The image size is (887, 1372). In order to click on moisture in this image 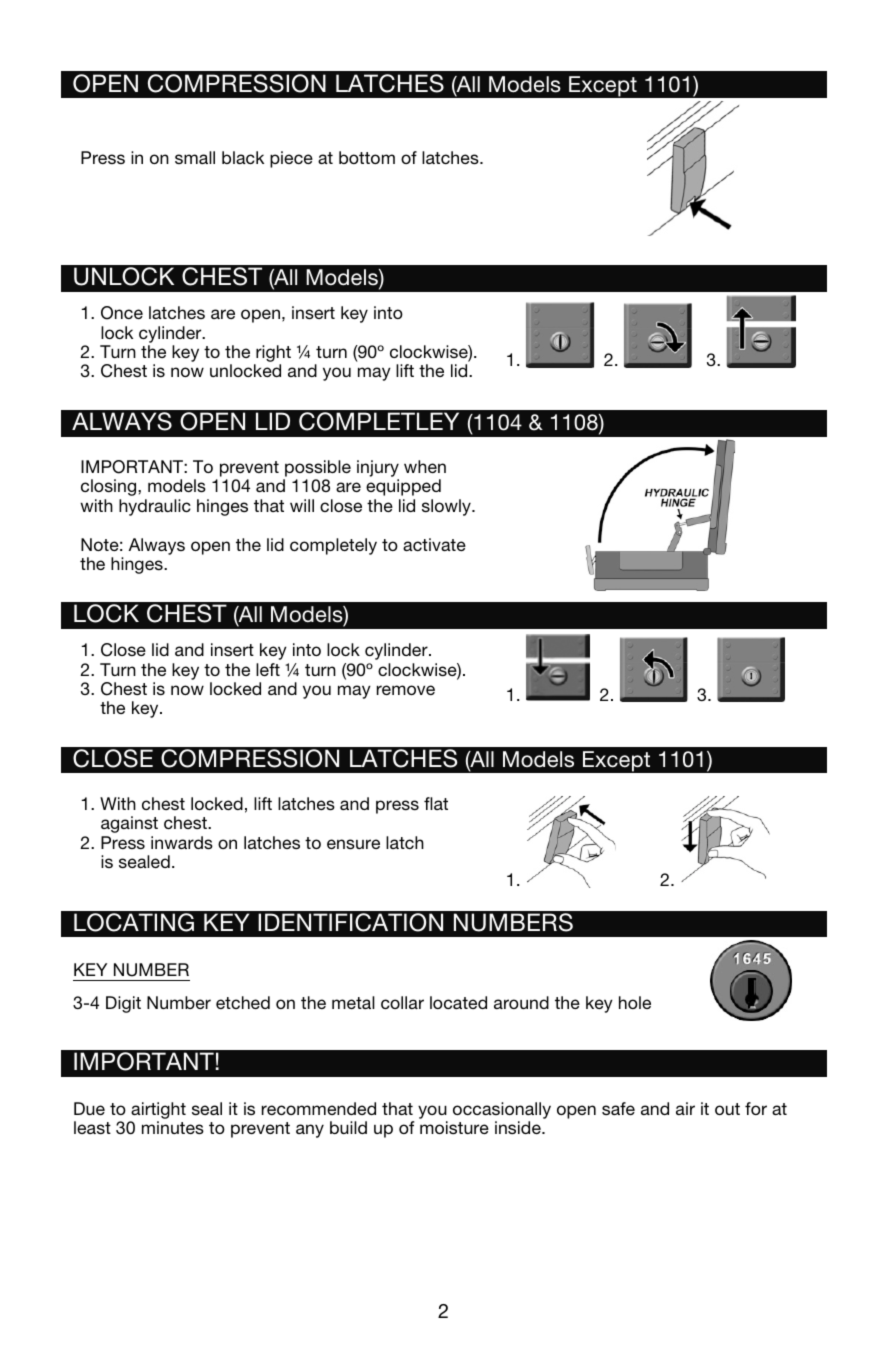, I will do `click(454, 1127)`.
